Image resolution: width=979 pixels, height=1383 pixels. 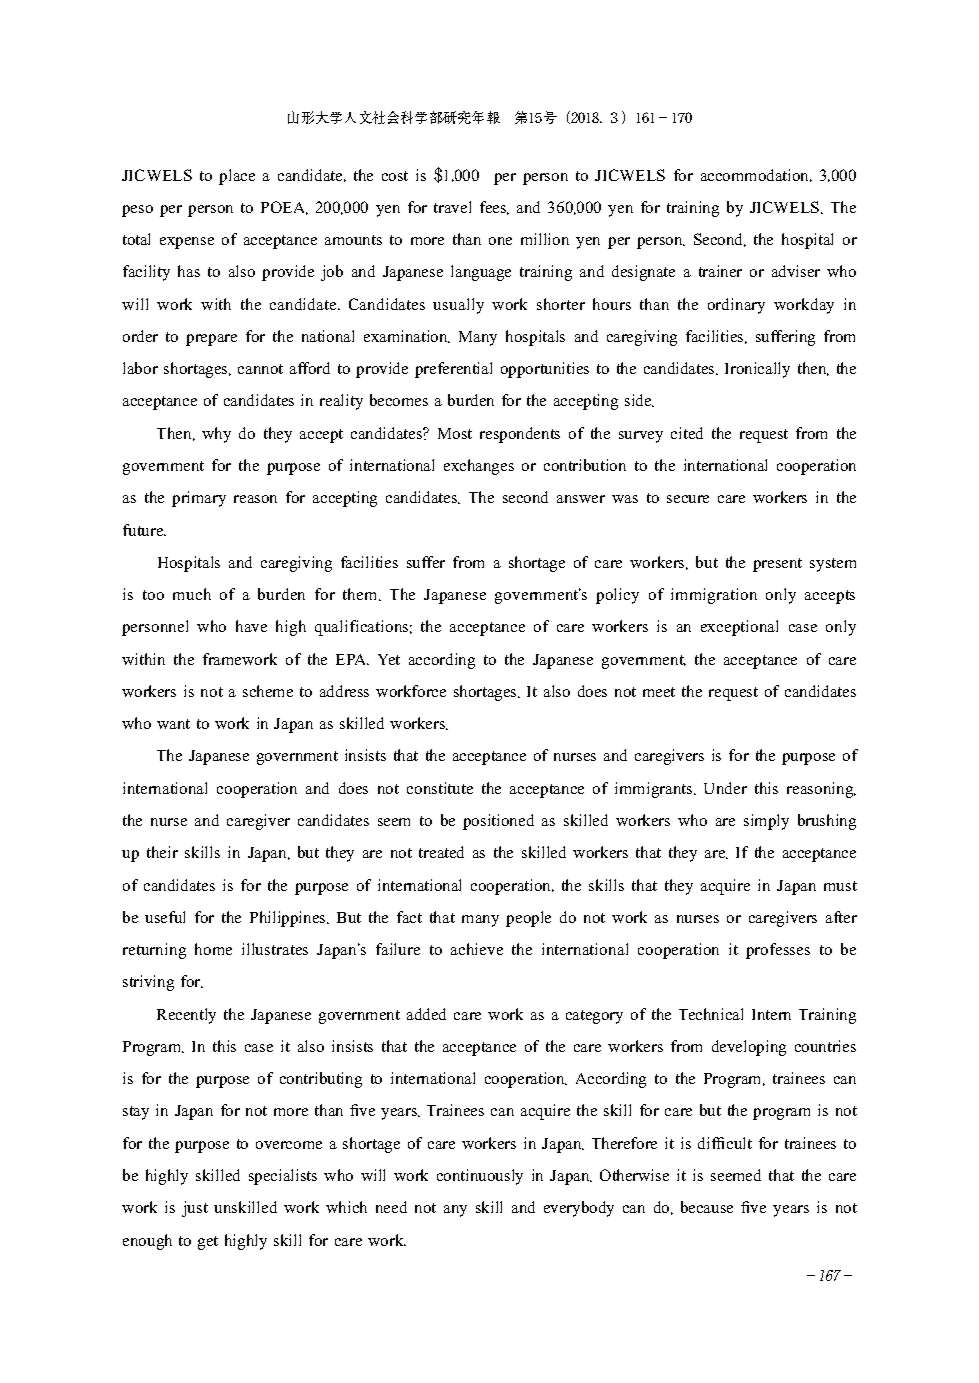 I want to click on fees, so click(x=494, y=208).
